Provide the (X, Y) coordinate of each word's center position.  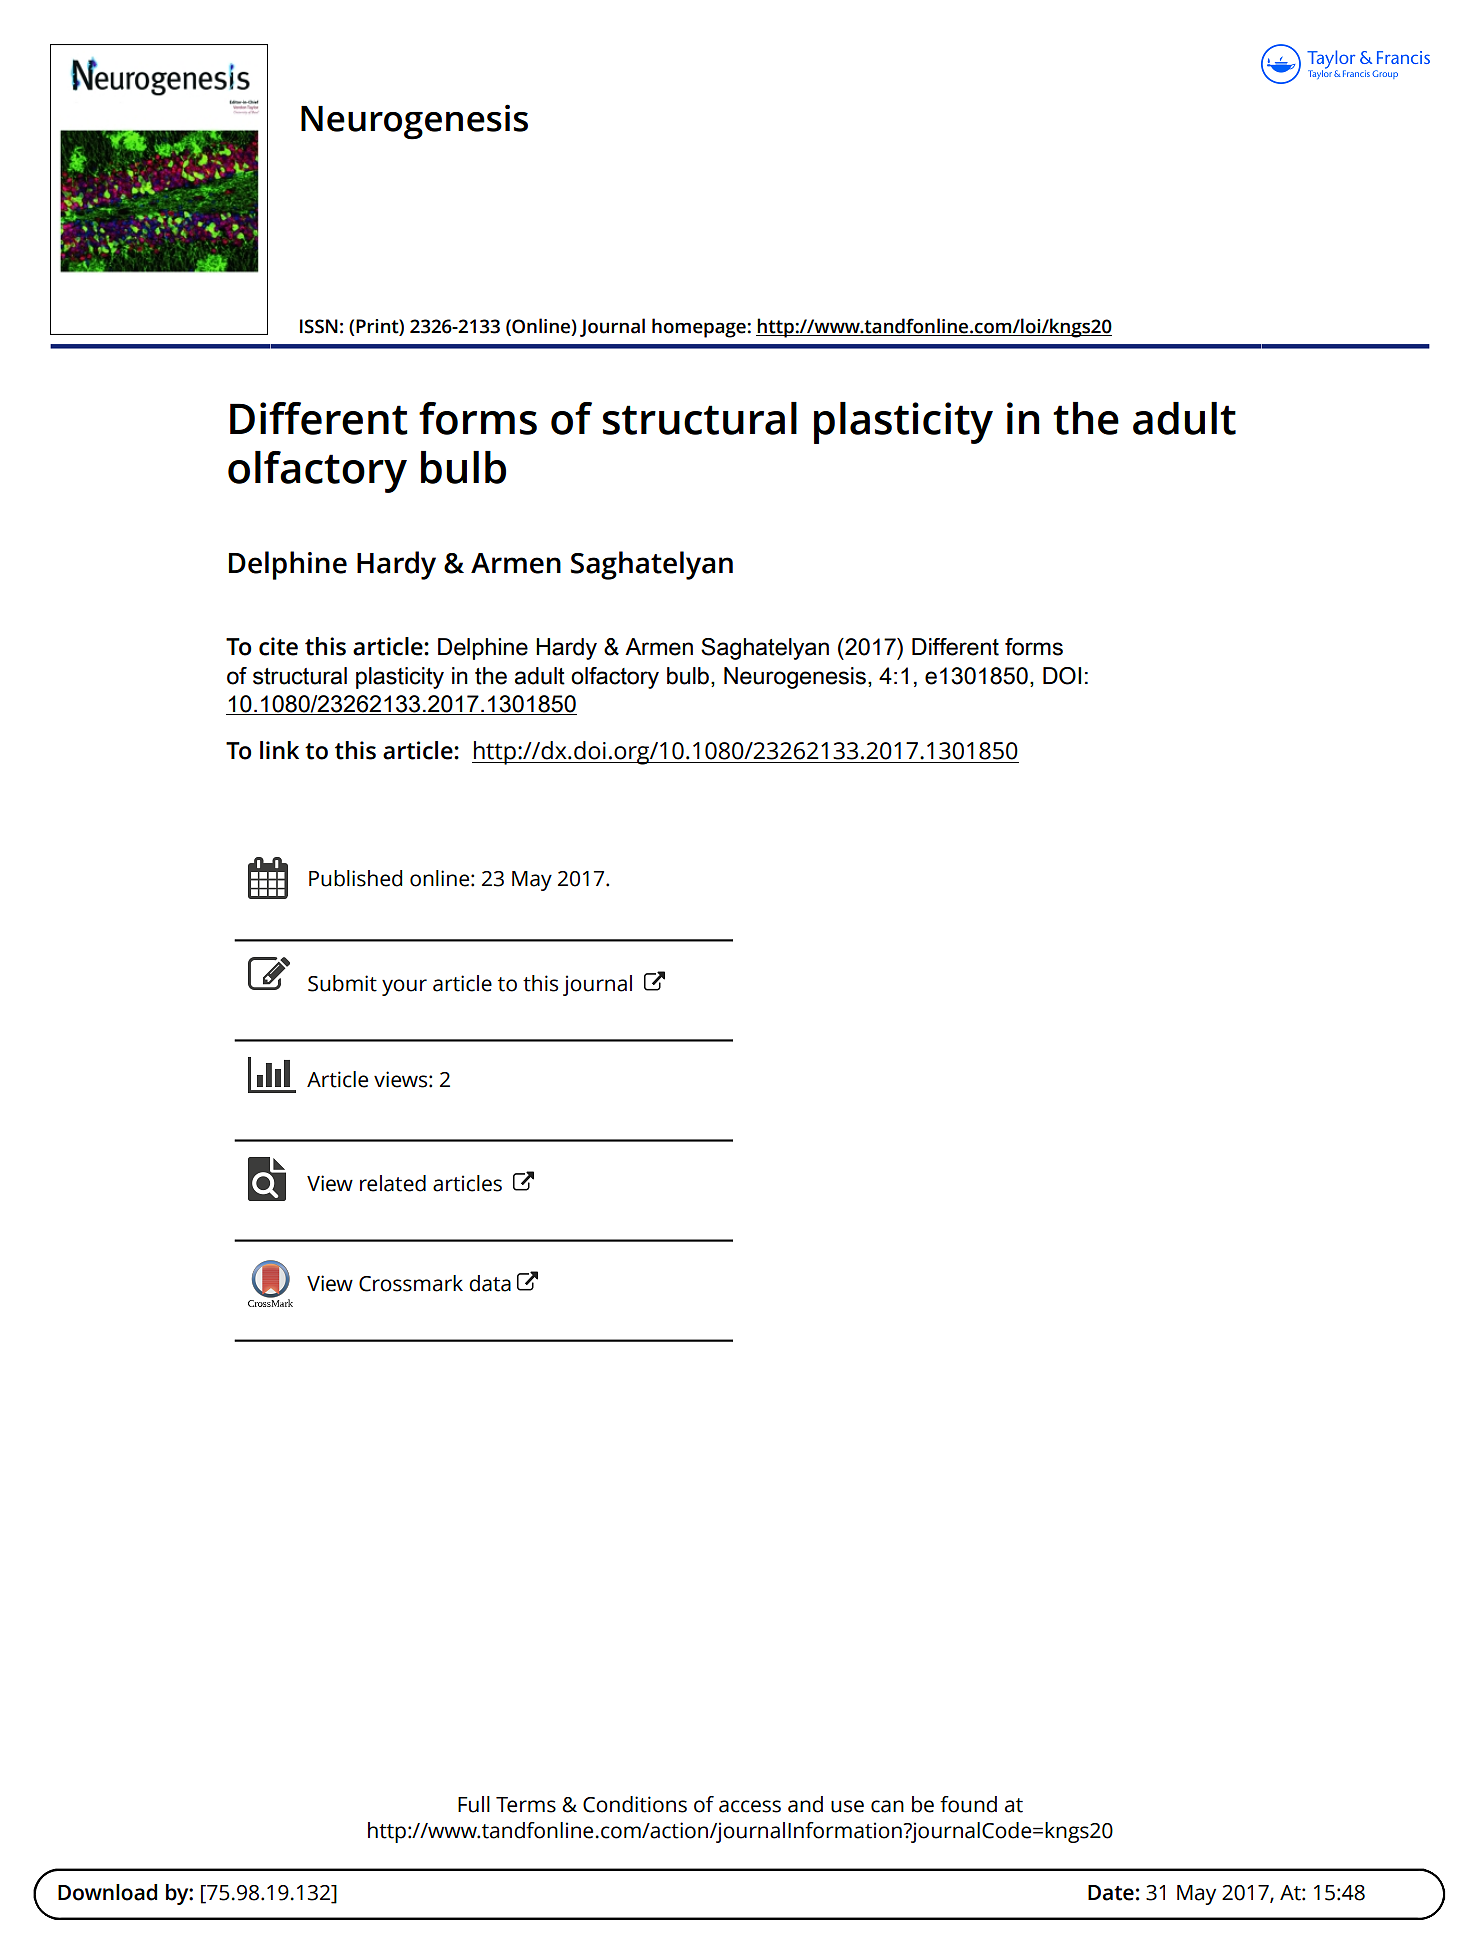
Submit (342, 983)
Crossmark (411, 1283)
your (404, 987)
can (887, 1806)
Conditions (635, 1804)
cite (278, 646)
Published (355, 878)
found (968, 1804)
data (490, 1283)
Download (107, 1892)
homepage (699, 328)
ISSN (319, 326)
